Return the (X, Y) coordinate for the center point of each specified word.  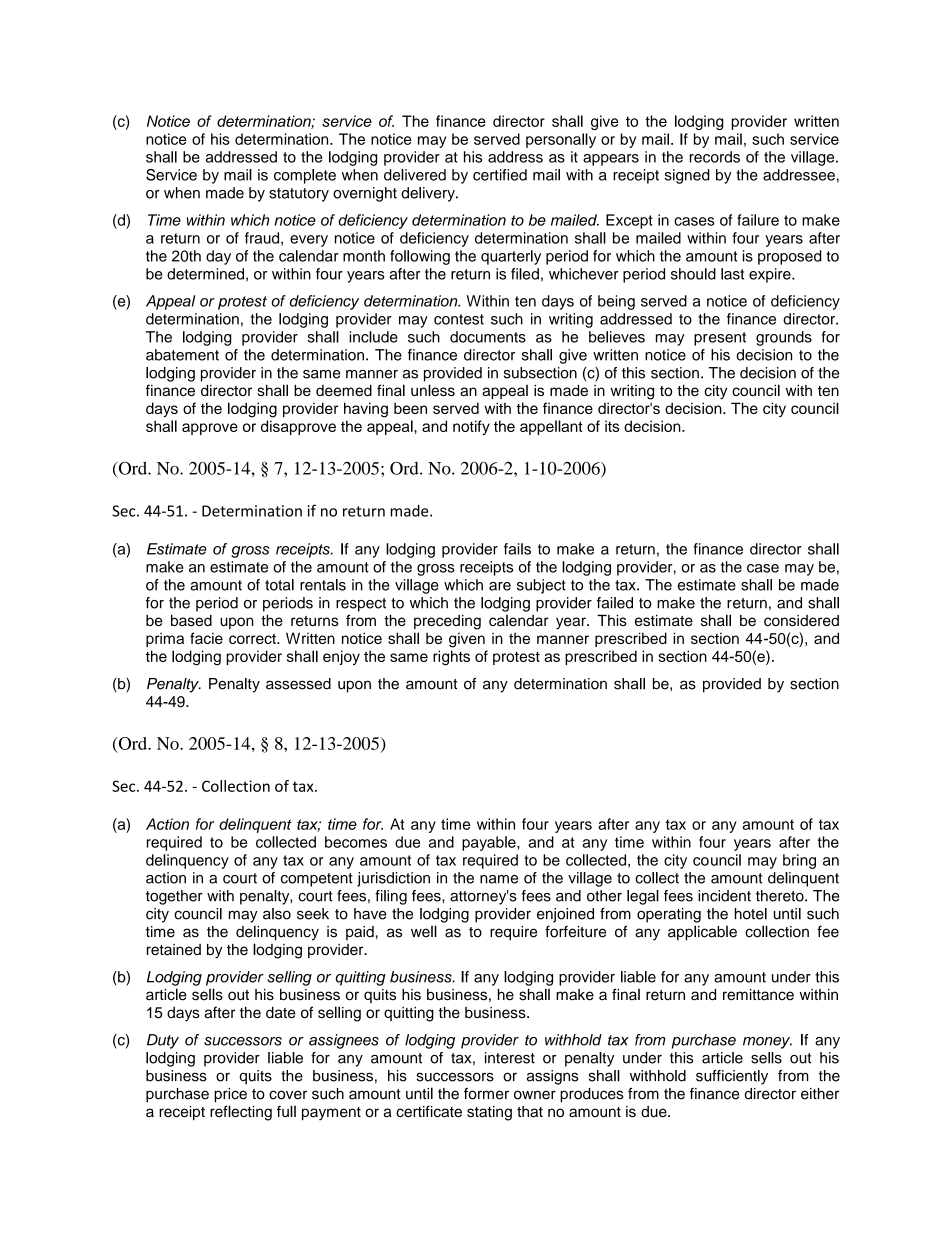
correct (253, 639)
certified (500, 175)
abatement (182, 355)
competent (317, 880)
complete (305, 176)
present (720, 339)
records (714, 157)
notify (471, 427)
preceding (447, 622)
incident (724, 896)
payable (490, 843)
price (230, 1095)
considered (801, 620)
